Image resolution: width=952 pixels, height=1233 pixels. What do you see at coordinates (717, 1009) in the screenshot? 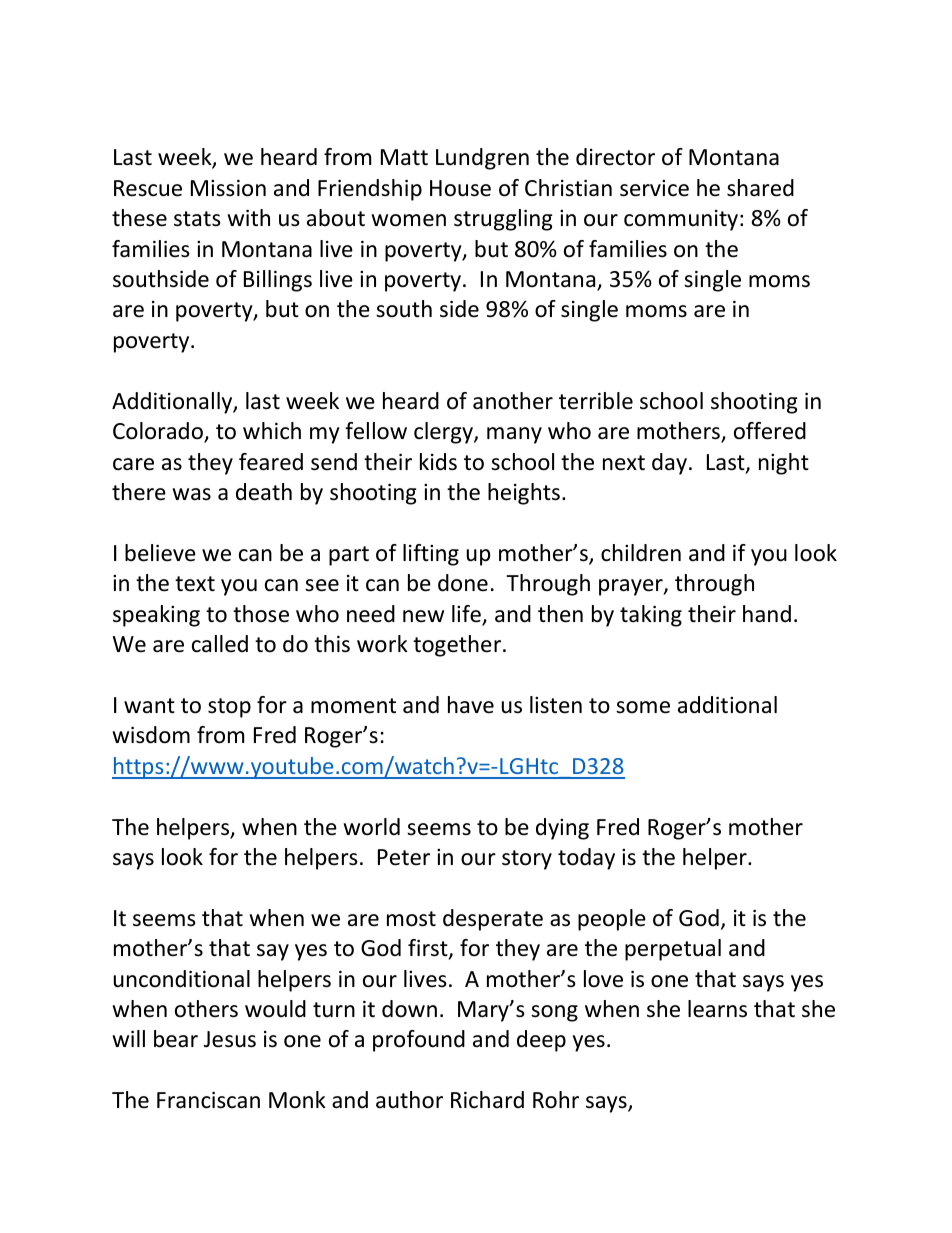
I see `learns` at bounding box center [717, 1009].
